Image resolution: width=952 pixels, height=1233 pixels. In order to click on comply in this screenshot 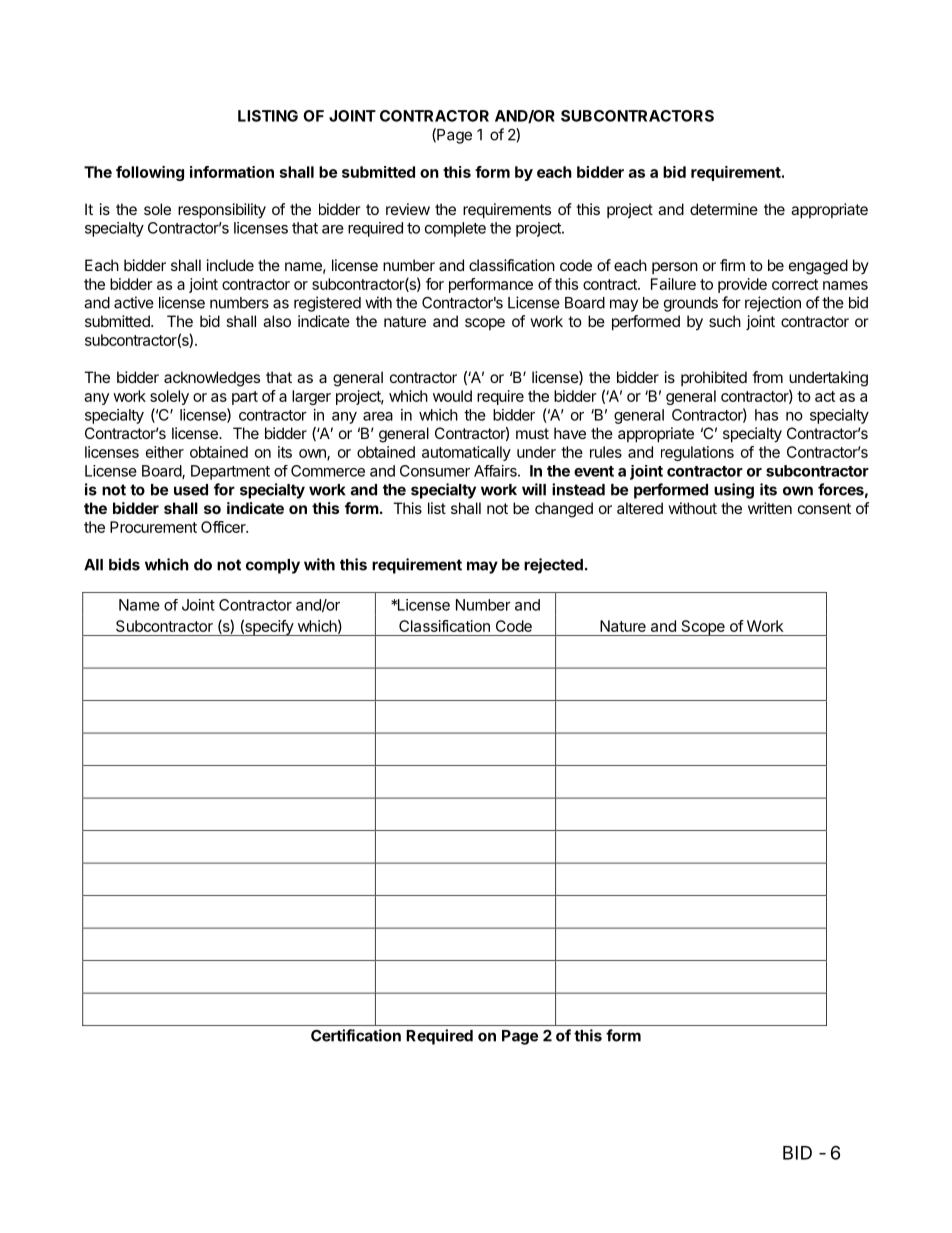, I will do `click(273, 566)`.
